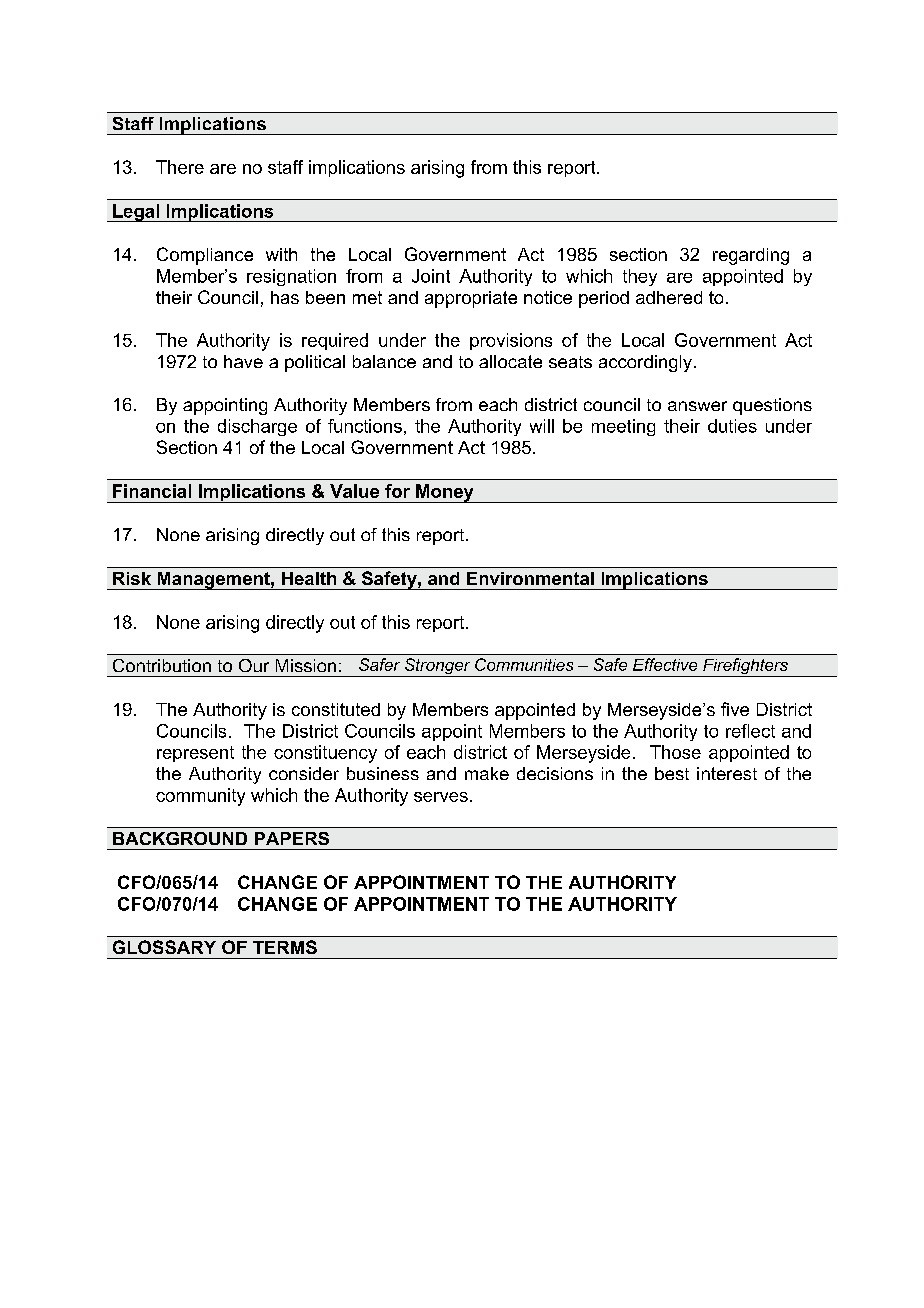 The height and width of the screenshot is (1308, 924). I want to click on Joint, so click(431, 276).
